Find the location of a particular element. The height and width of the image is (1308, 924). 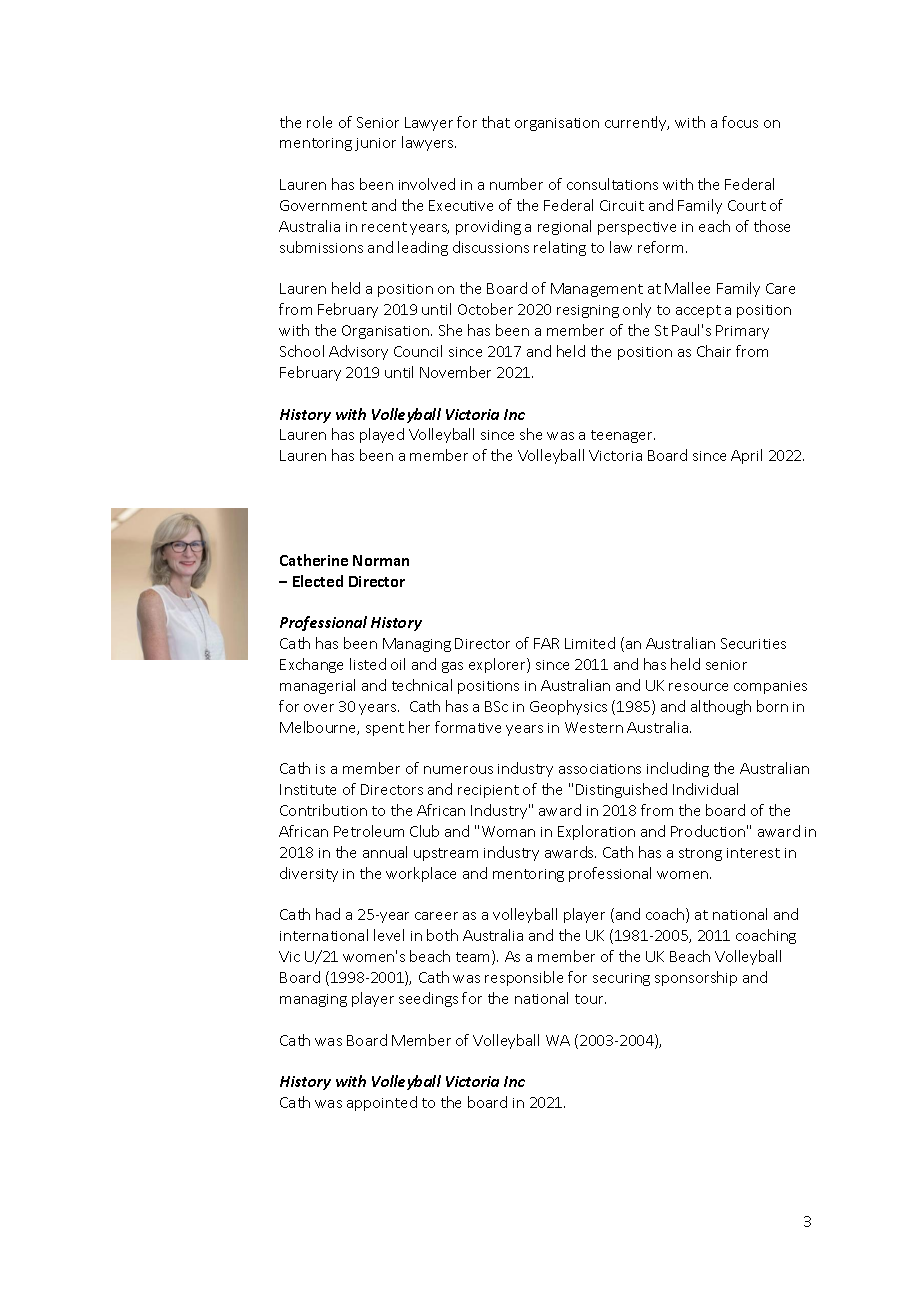

FAR is located at coordinates (546, 643).
